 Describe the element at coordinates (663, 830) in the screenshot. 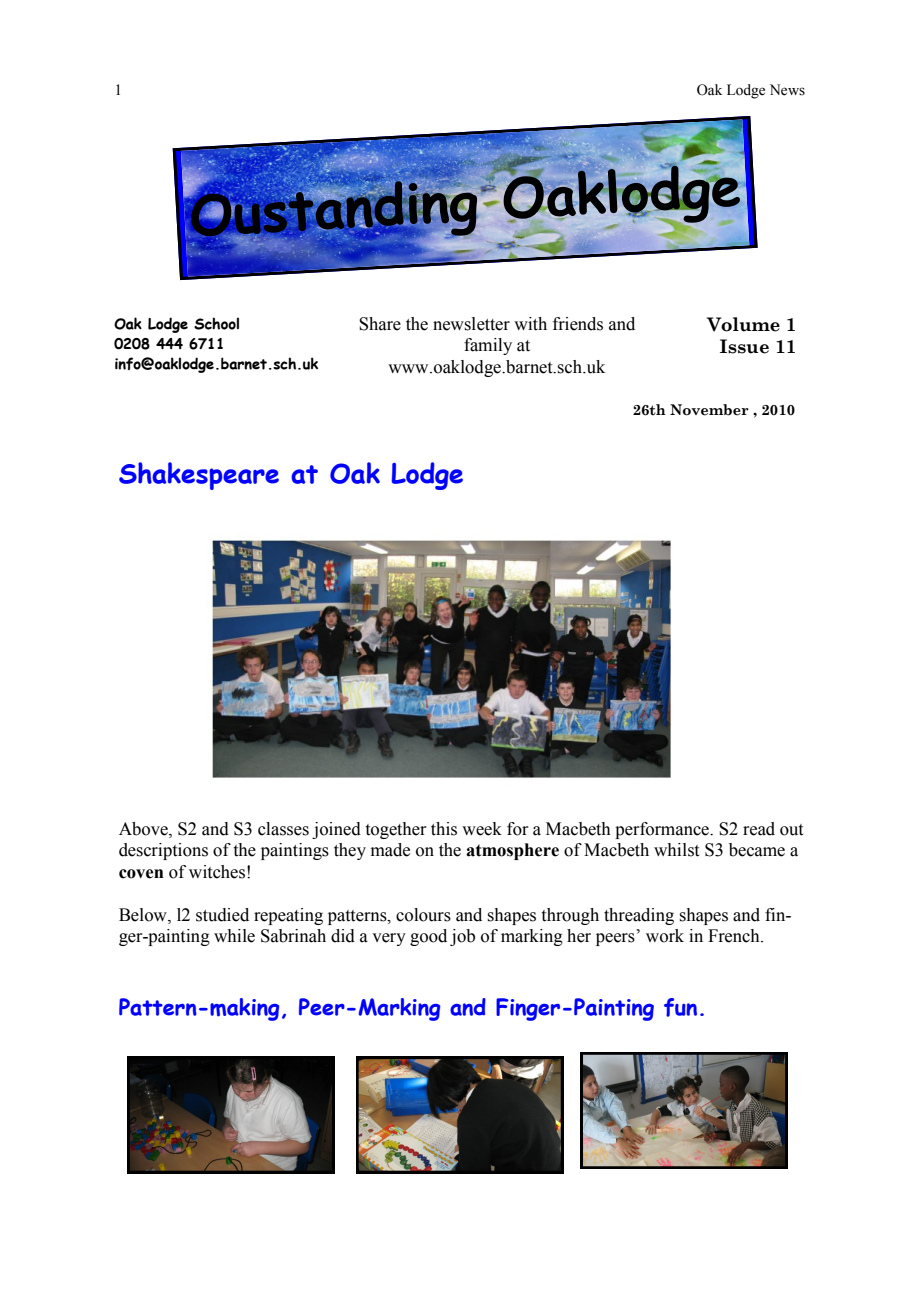

I see `performance` at that location.
